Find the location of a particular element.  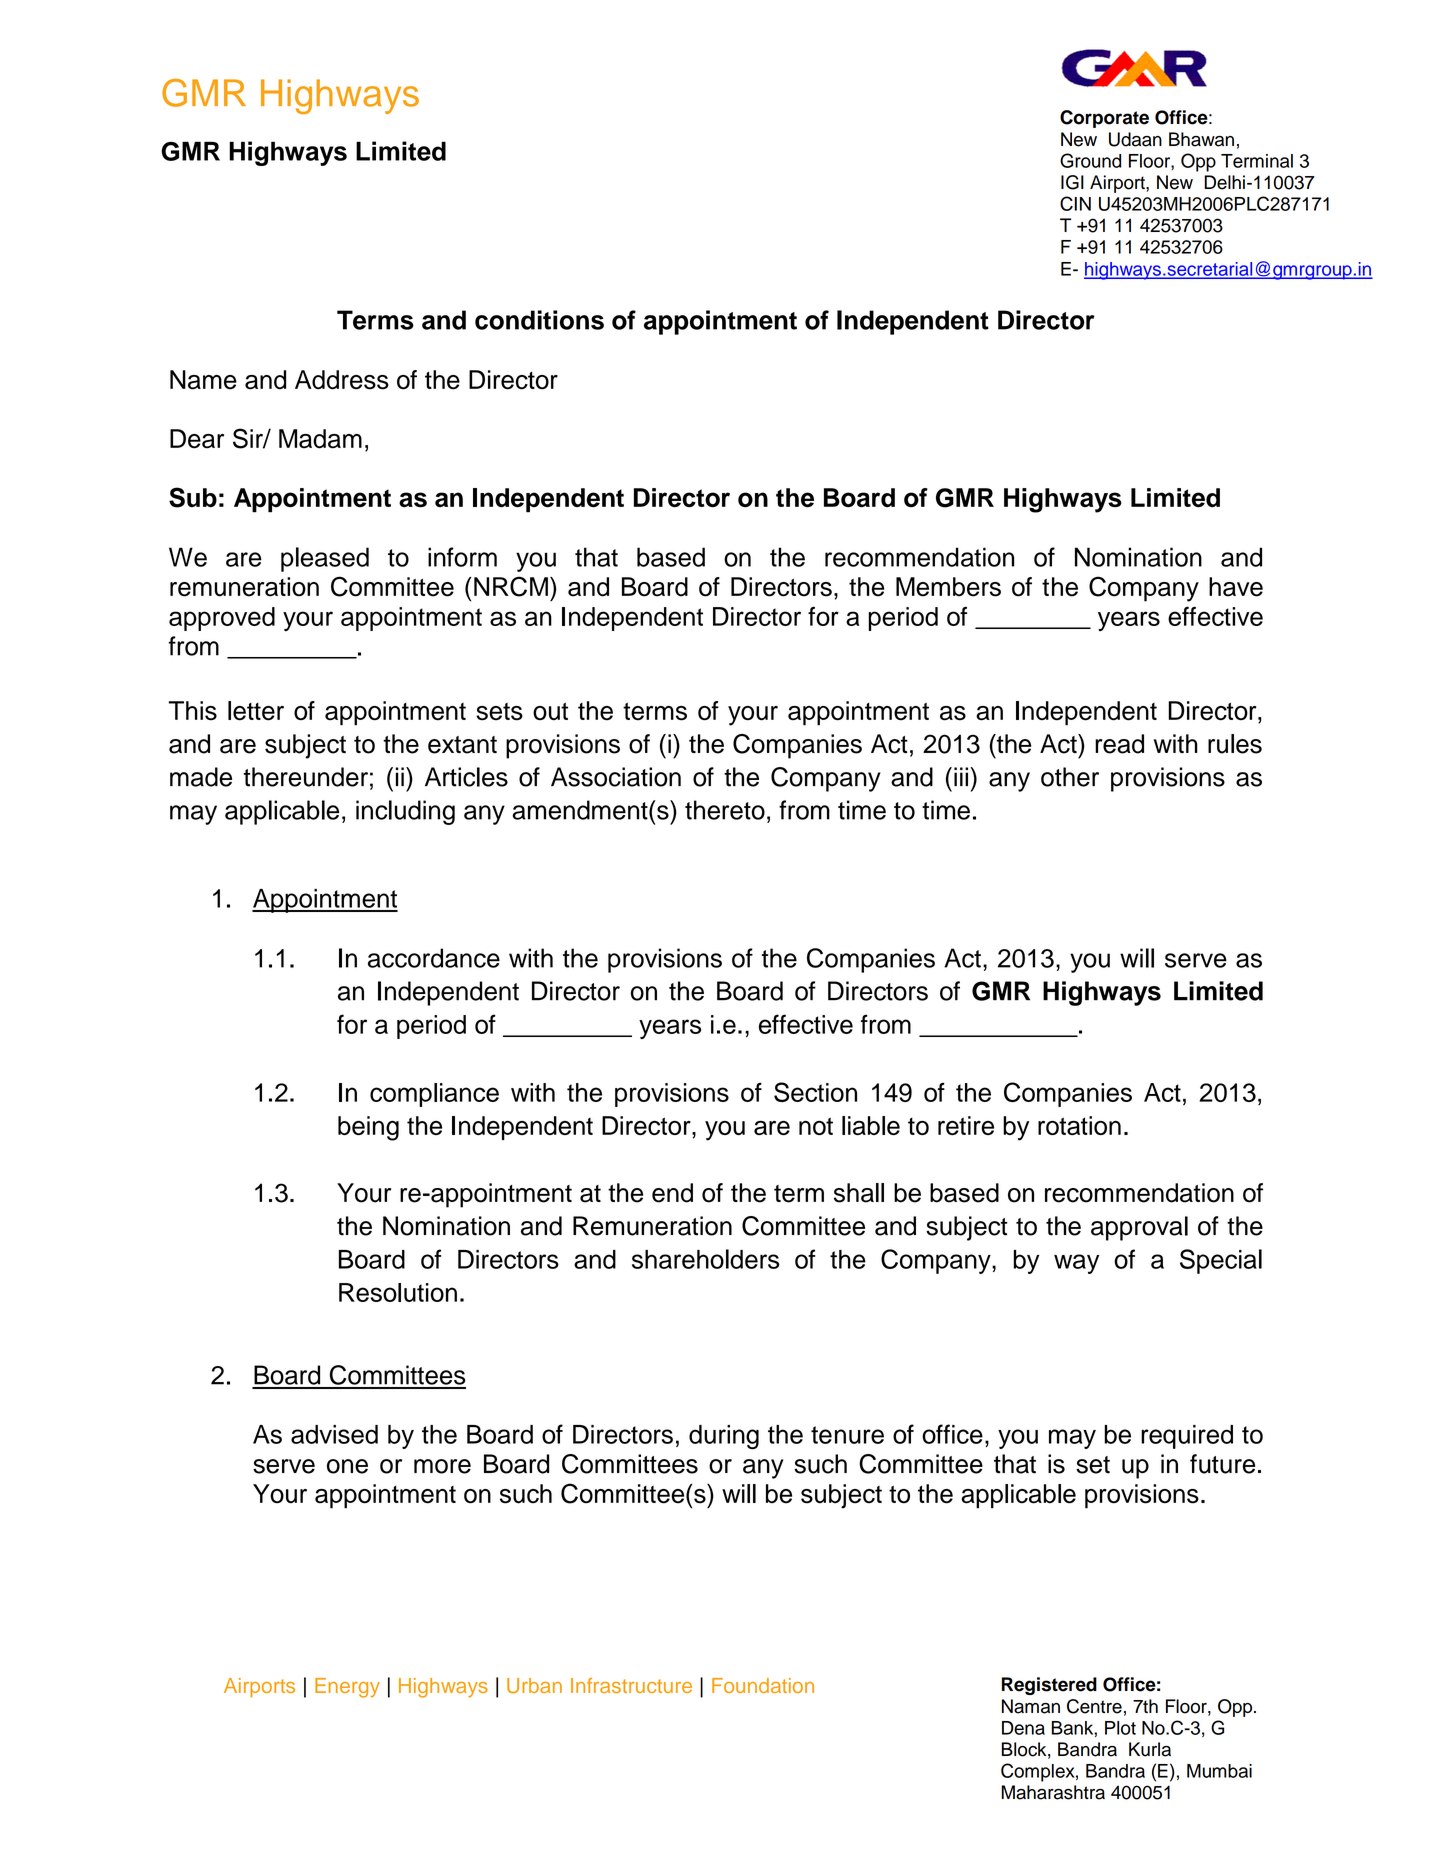

Energy is located at coordinates (347, 1688).
